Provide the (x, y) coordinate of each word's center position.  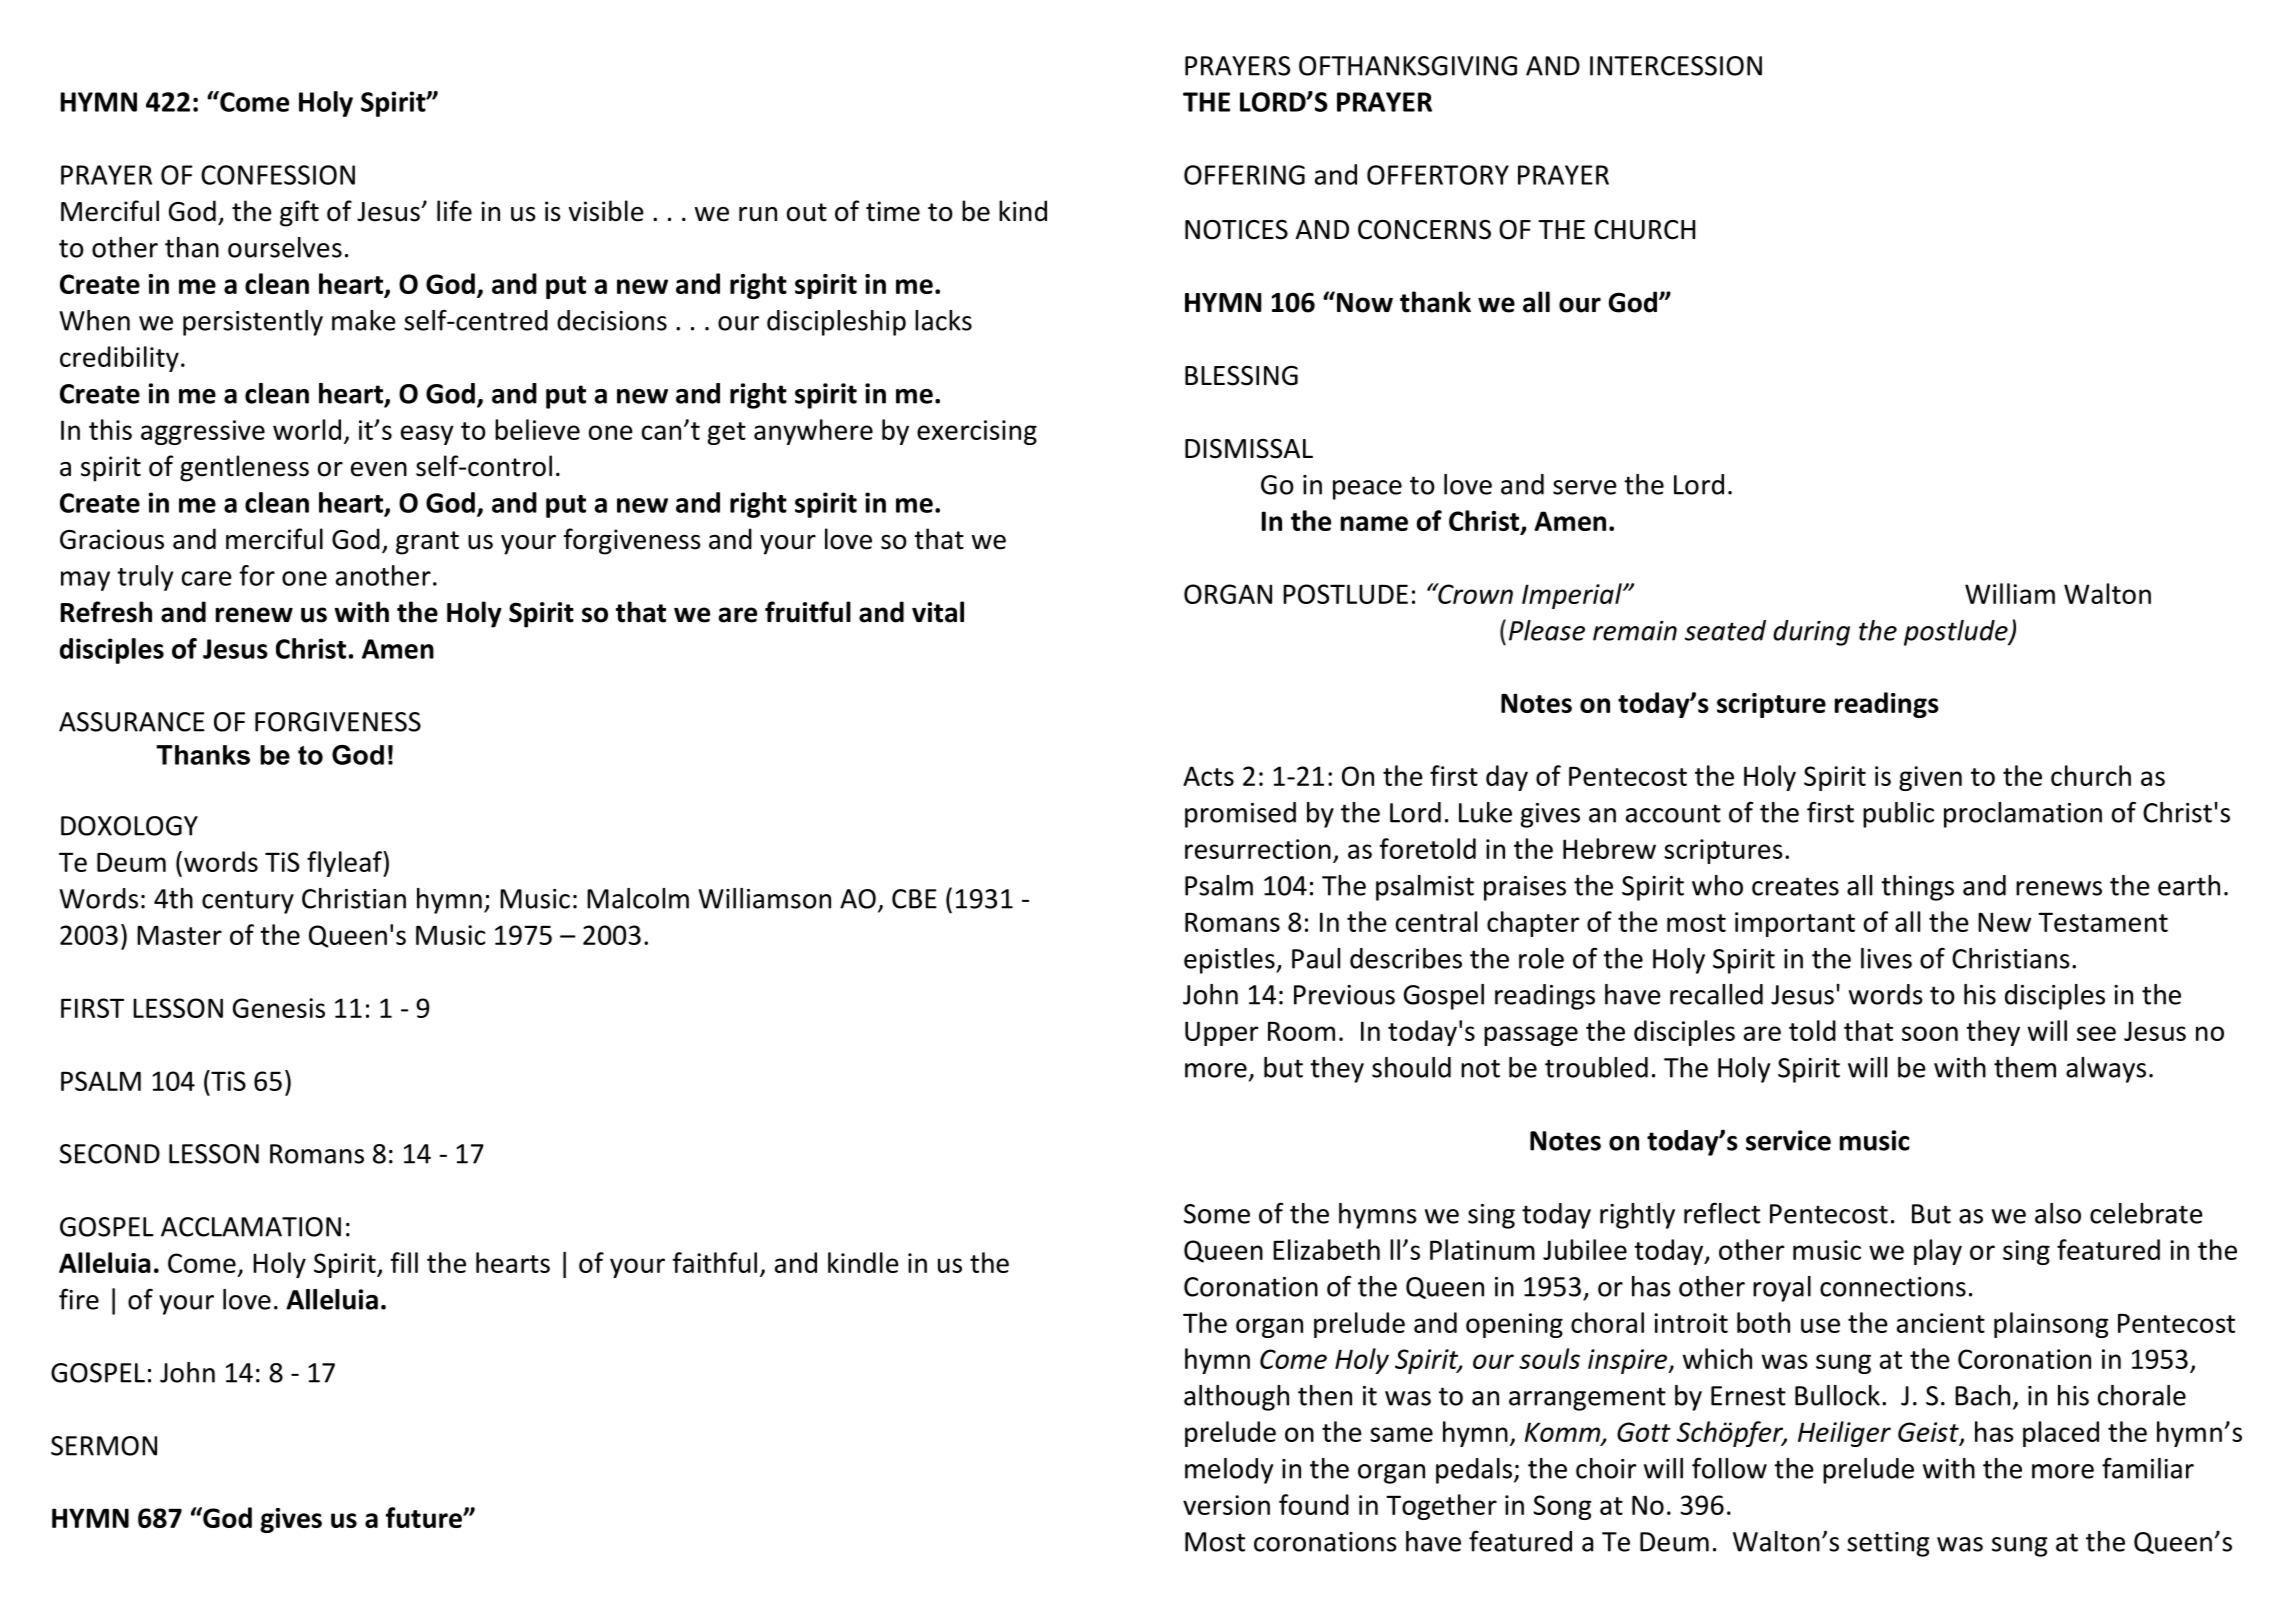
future (425, 1517)
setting (1888, 1544)
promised (1240, 815)
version (1226, 1505)
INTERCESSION (1676, 66)
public (1898, 815)
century (248, 902)
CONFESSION (278, 175)
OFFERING (1244, 175)
